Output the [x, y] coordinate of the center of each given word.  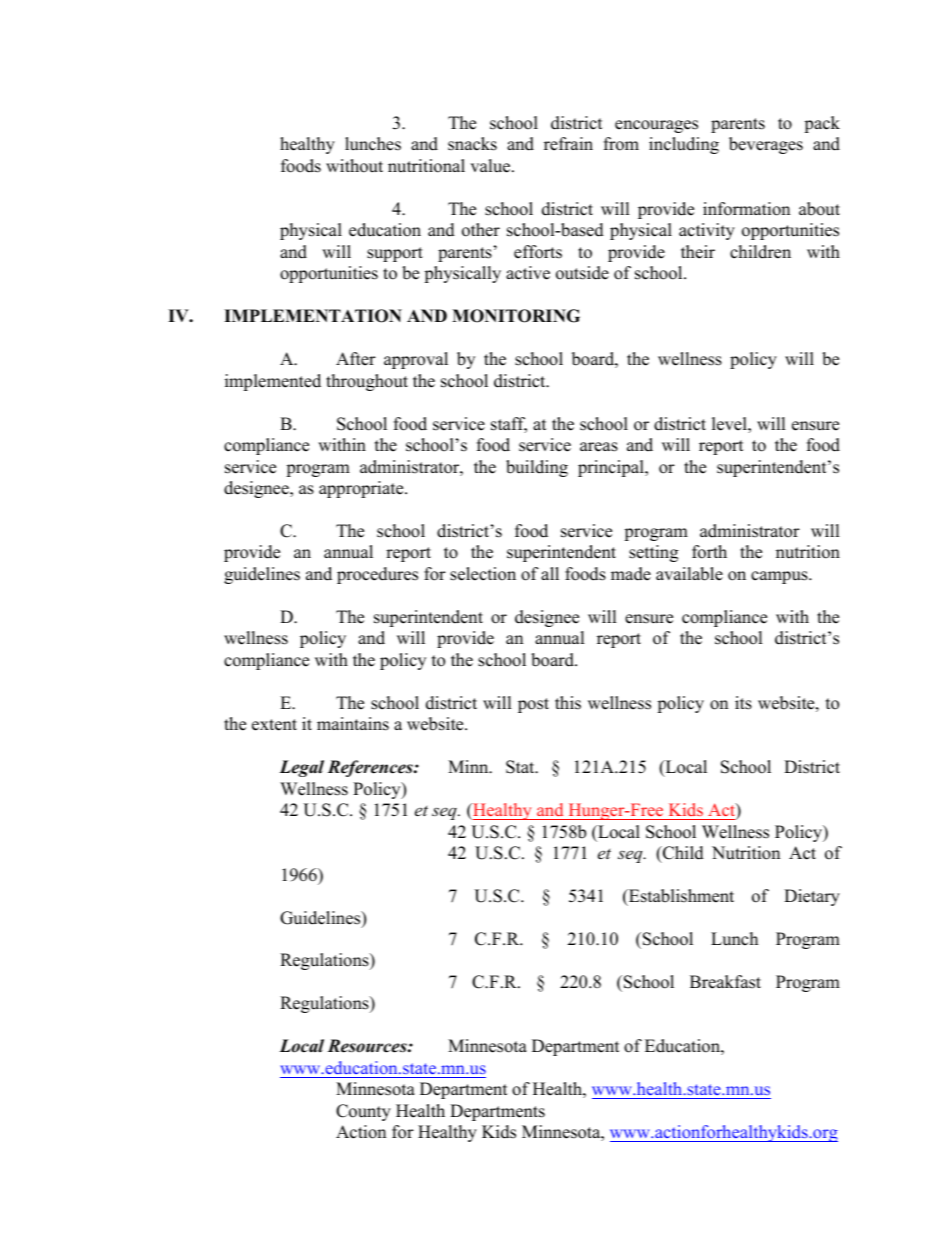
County [363, 1112]
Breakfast [725, 982]
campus [780, 577]
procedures [377, 575]
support [395, 254]
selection [483, 574]
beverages [766, 145]
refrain [568, 144]
